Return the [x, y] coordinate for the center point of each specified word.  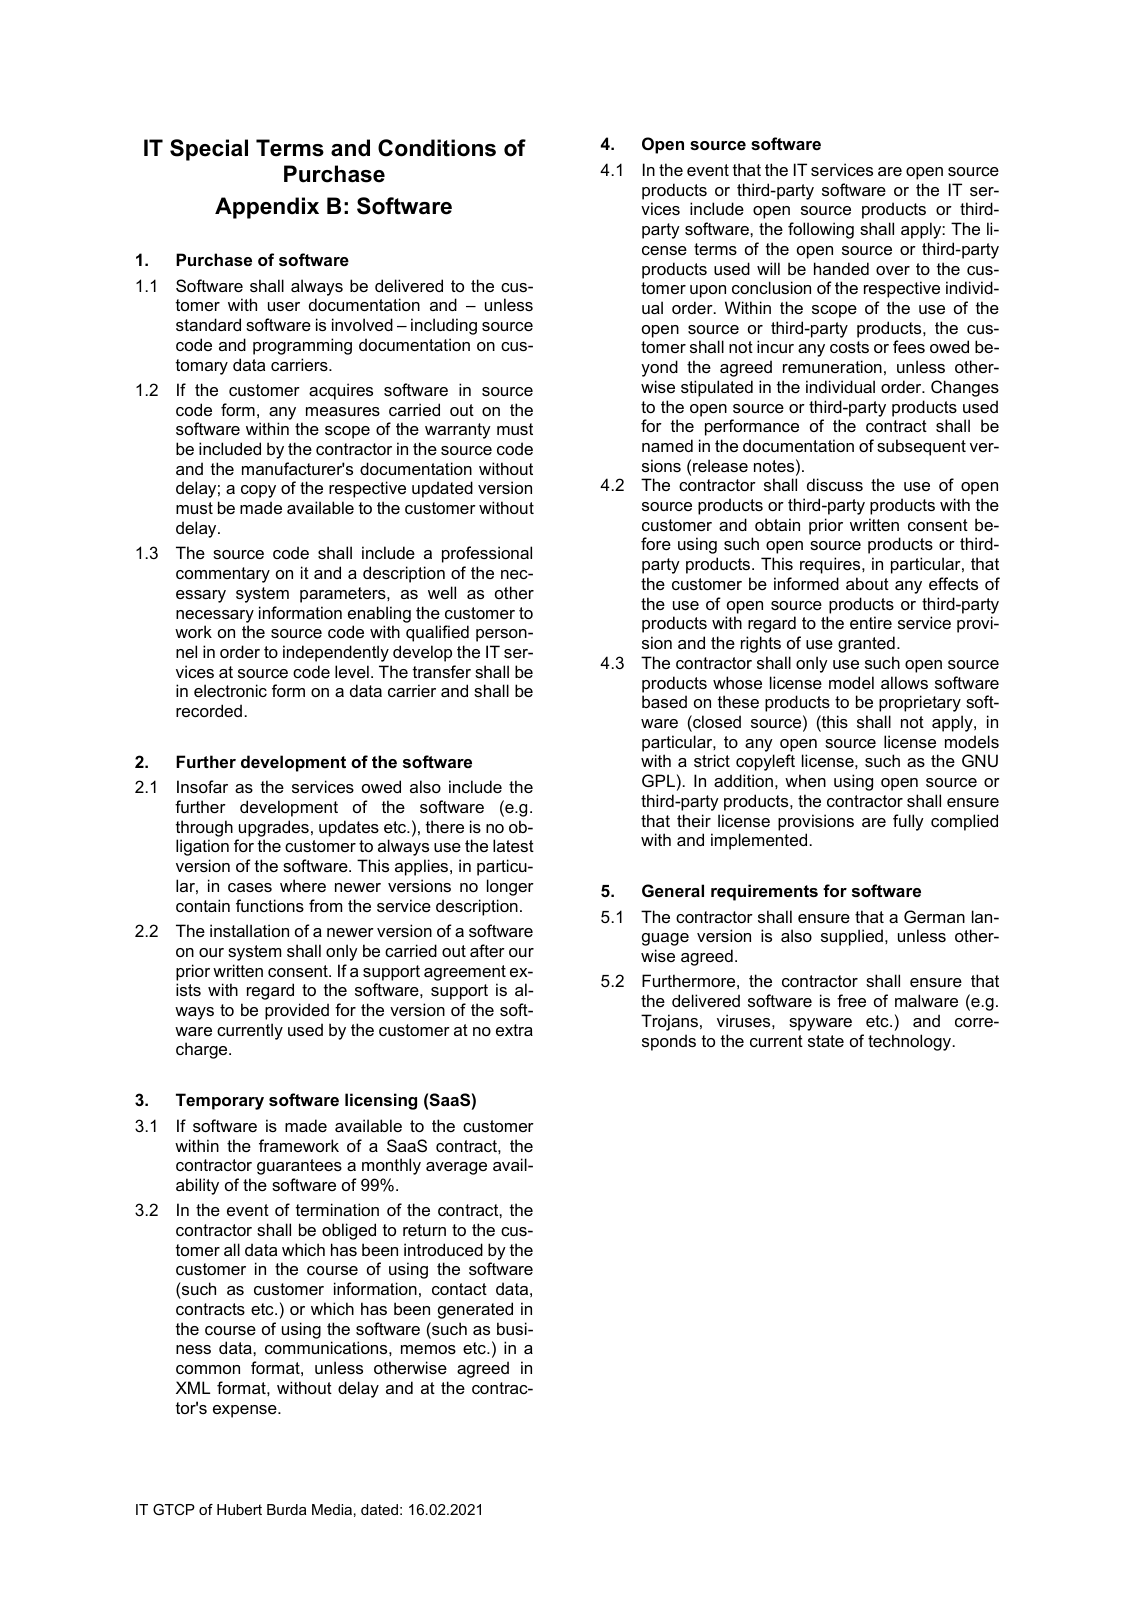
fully [908, 822]
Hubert [239, 1509]
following [821, 230]
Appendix [267, 208]
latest [513, 845]
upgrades [274, 828]
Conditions [437, 148]
